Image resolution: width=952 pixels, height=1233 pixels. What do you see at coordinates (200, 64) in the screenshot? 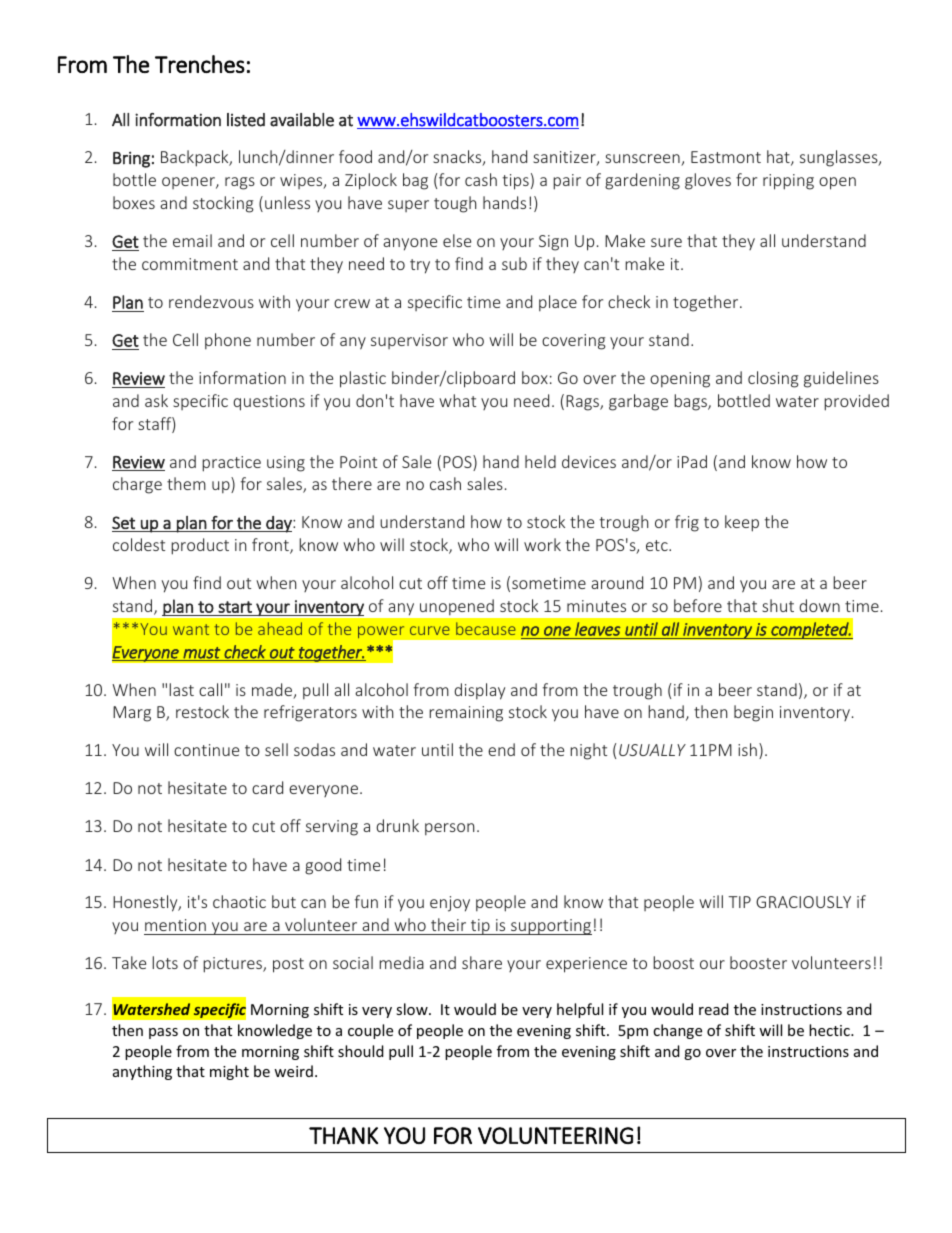
I see `Trenches` at bounding box center [200, 64].
